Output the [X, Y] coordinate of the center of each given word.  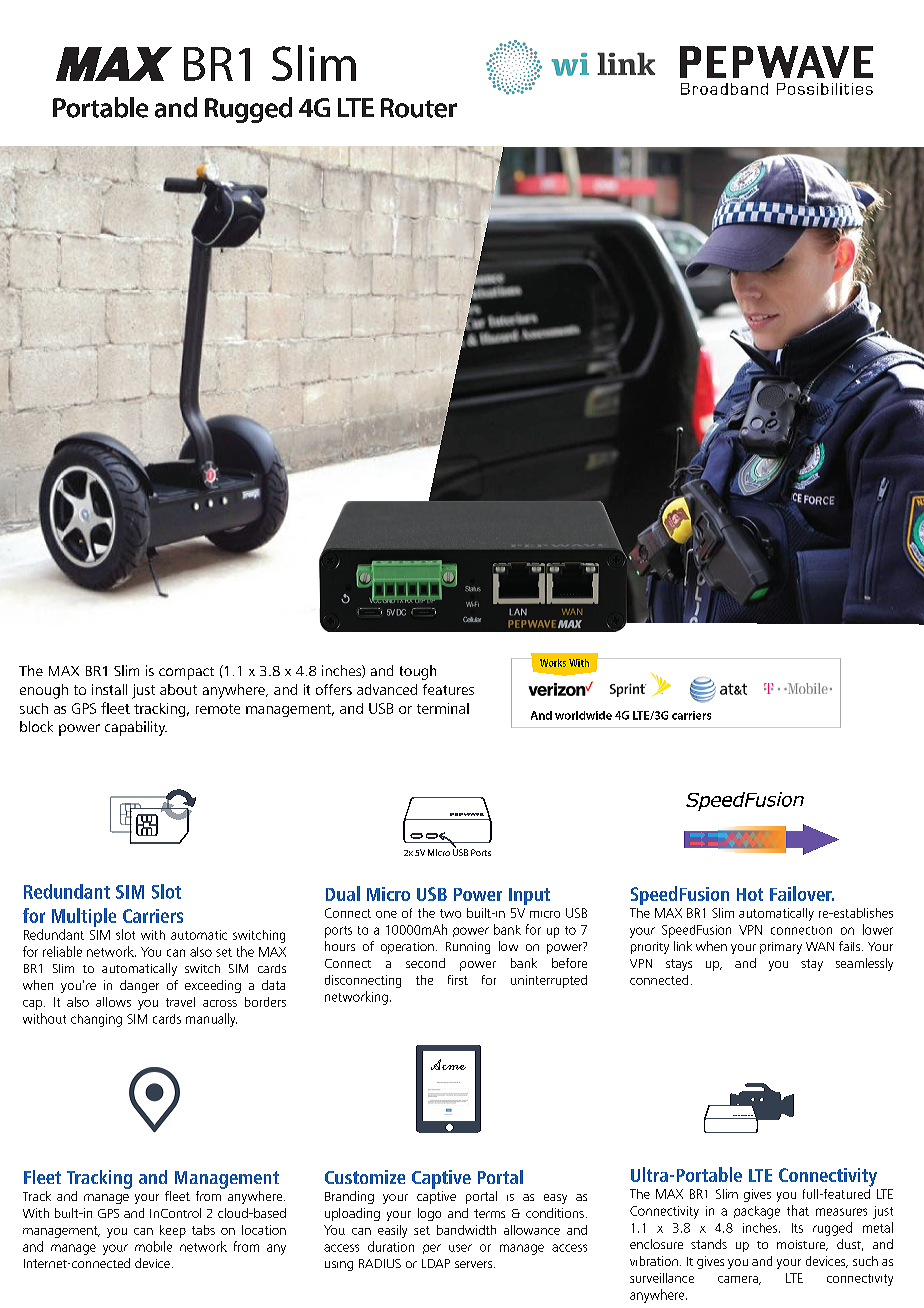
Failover [802, 893]
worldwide [583, 715]
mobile [153, 1246]
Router [419, 108]
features [448, 689]
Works [553, 663]
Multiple [84, 919]
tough [418, 672]
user [460, 1248]
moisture [802, 1245]
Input [529, 896]
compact [186, 673]
